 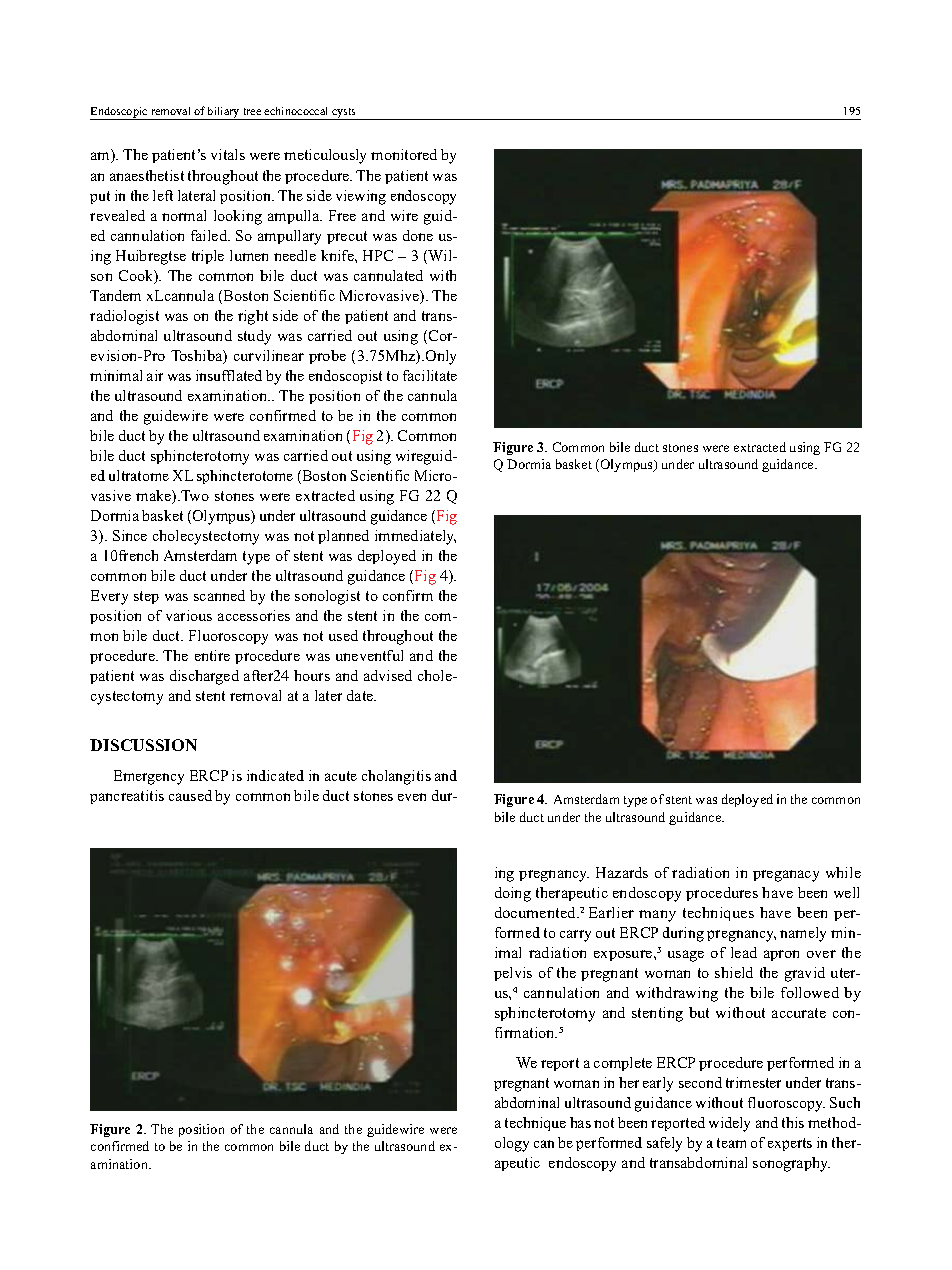 What do you see at coordinates (418, 235) in the document?
I see `done` at bounding box center [418, 235].
